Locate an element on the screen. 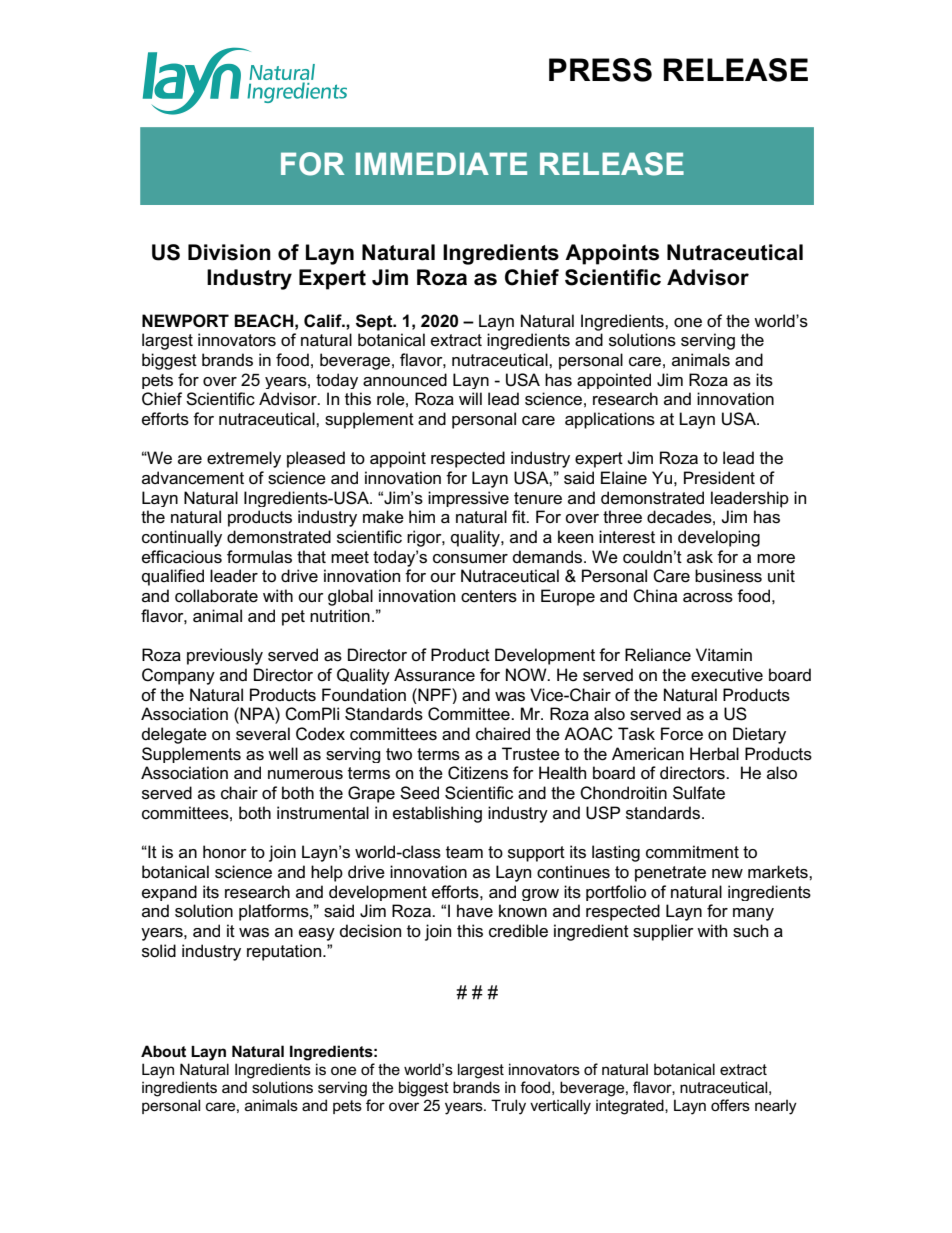  centers is located at coordinates (489, 596).
